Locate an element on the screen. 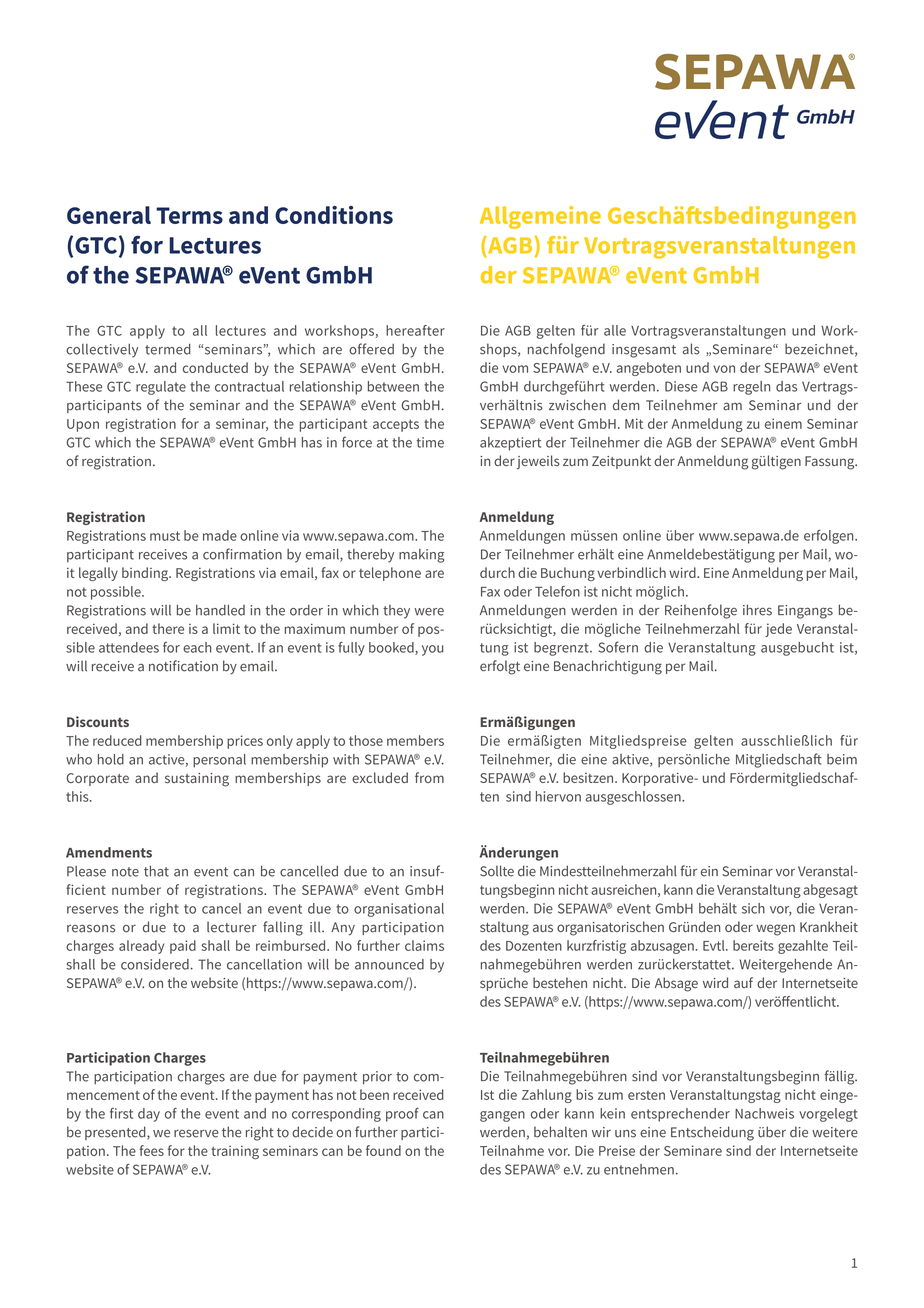  making is located at coordinates (421, 556).
